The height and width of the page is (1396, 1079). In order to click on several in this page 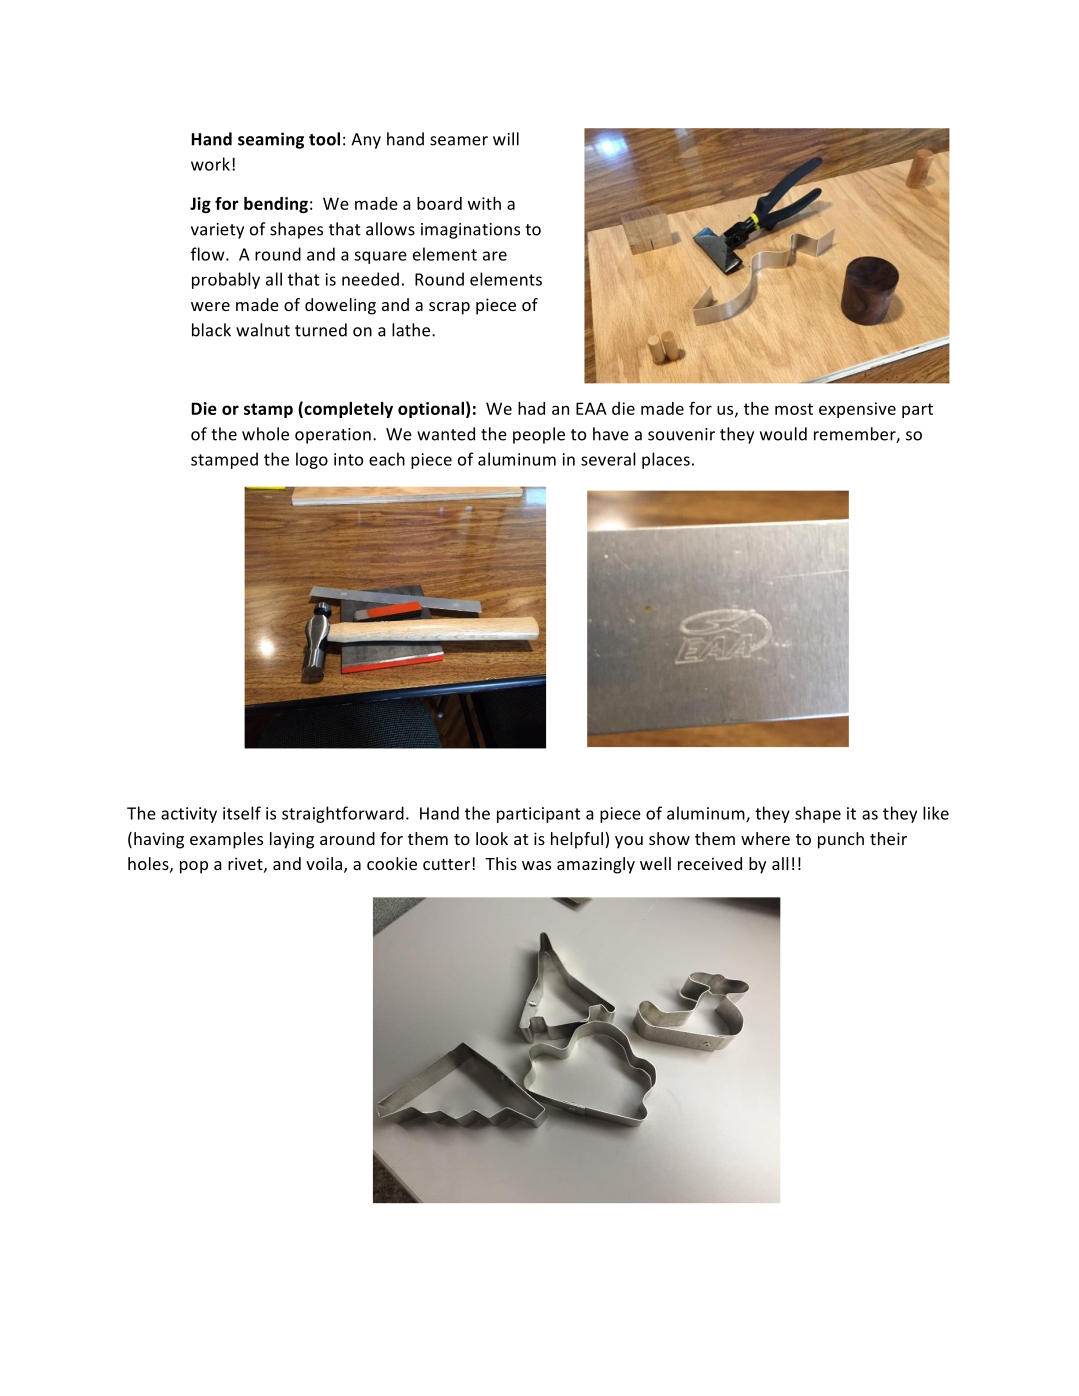, I will do `click(608, 459)`.
